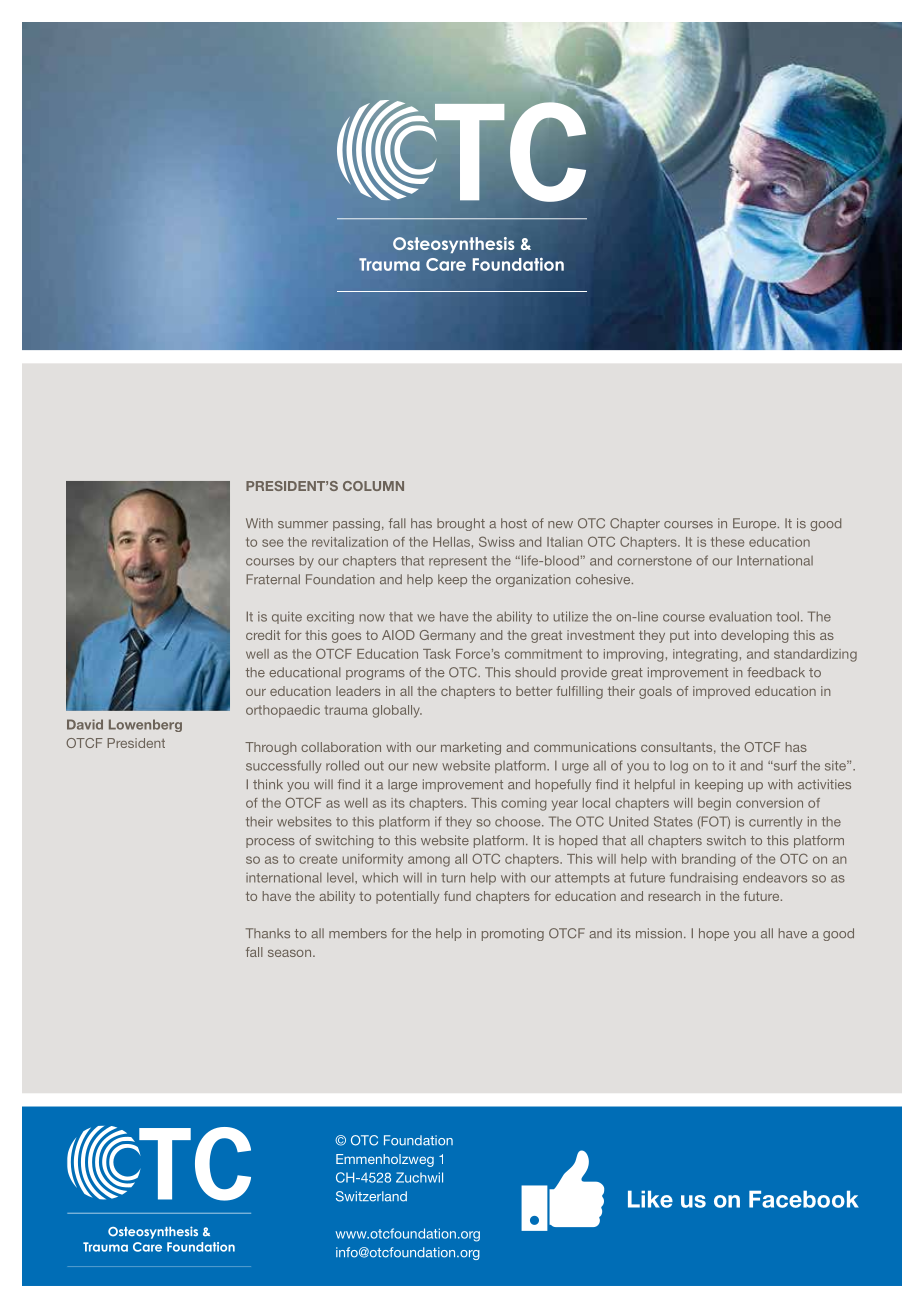 The height and width of the screenshot is (1308, 924). I want to click on among, so click(429, 861).
